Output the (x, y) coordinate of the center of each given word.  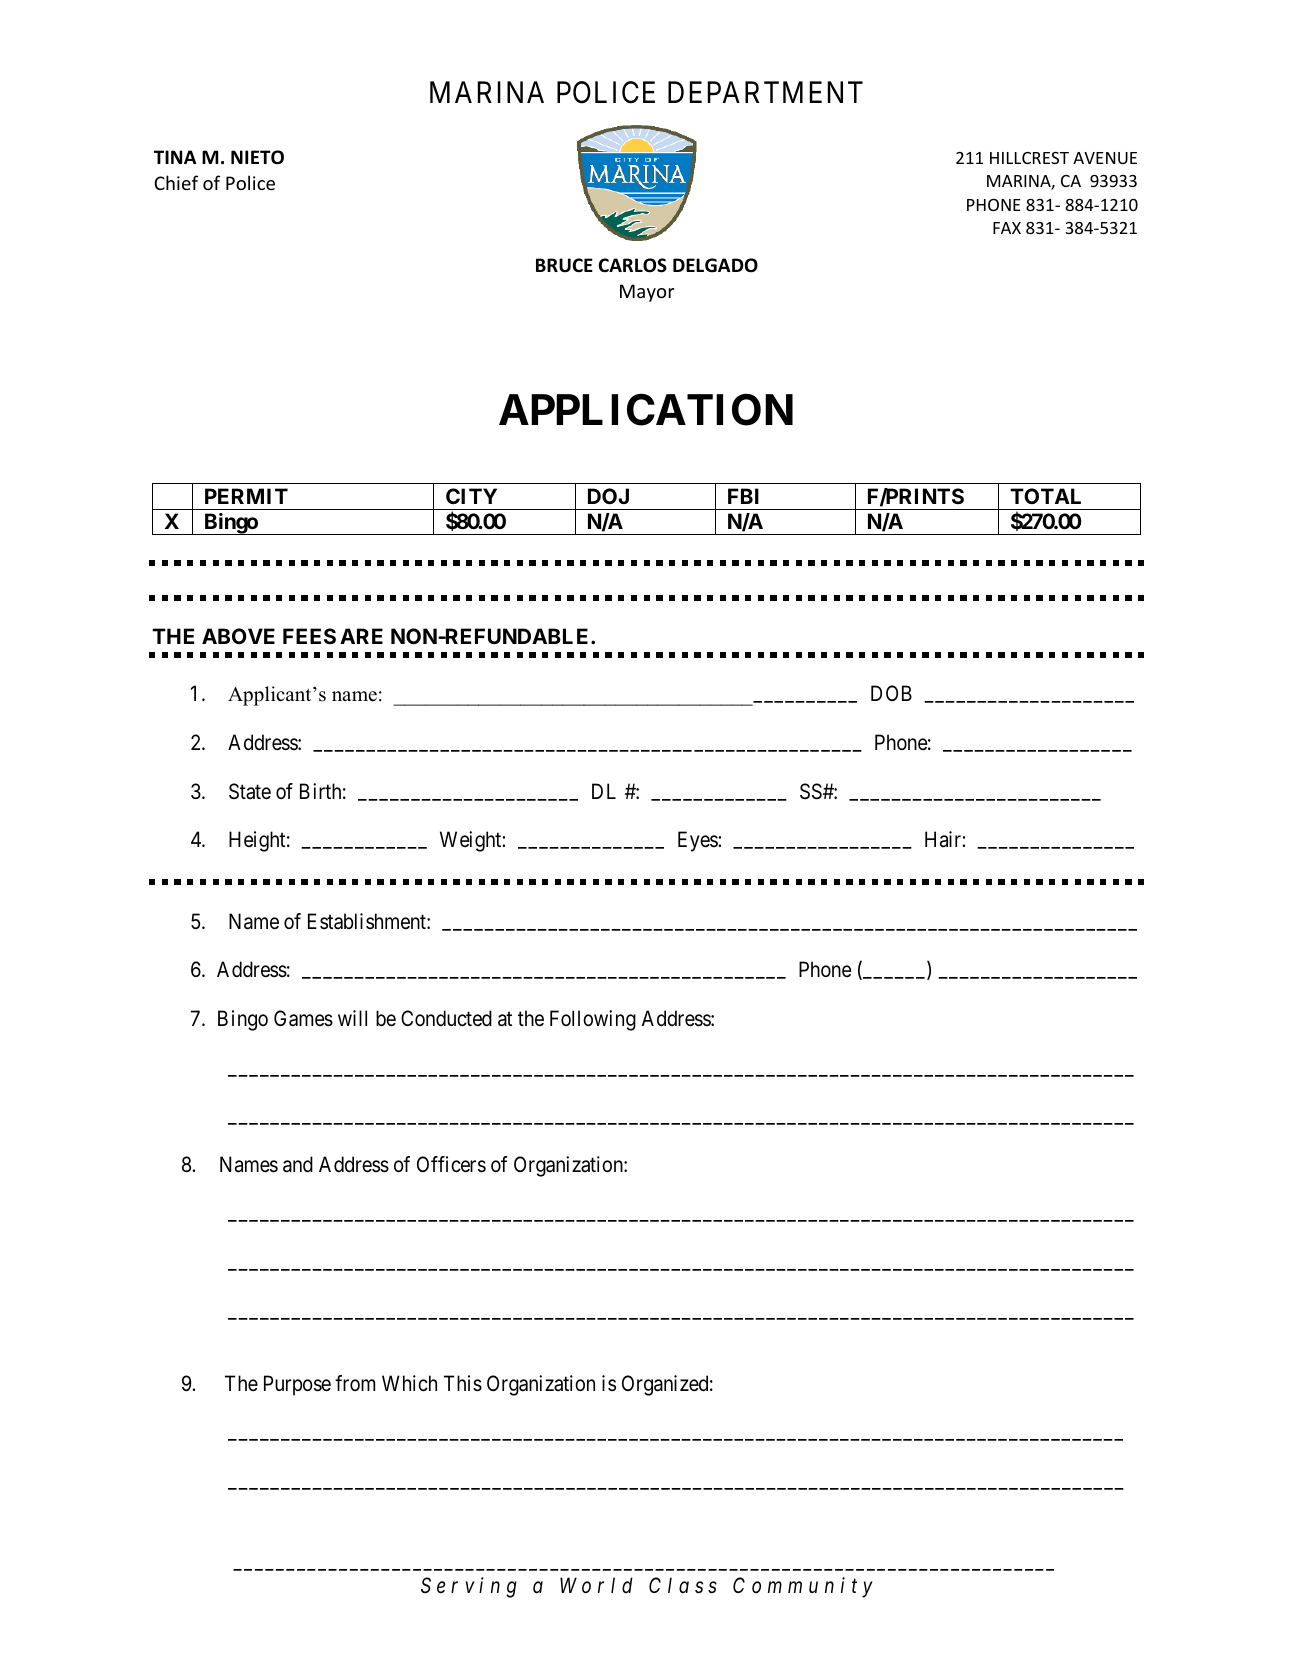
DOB (891, 693)
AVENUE (1105, 158)
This (463, 1383)
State (250, 791)
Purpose (297, 1385)
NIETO (257, 157)
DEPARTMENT (765, 92)
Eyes (698, 841)
